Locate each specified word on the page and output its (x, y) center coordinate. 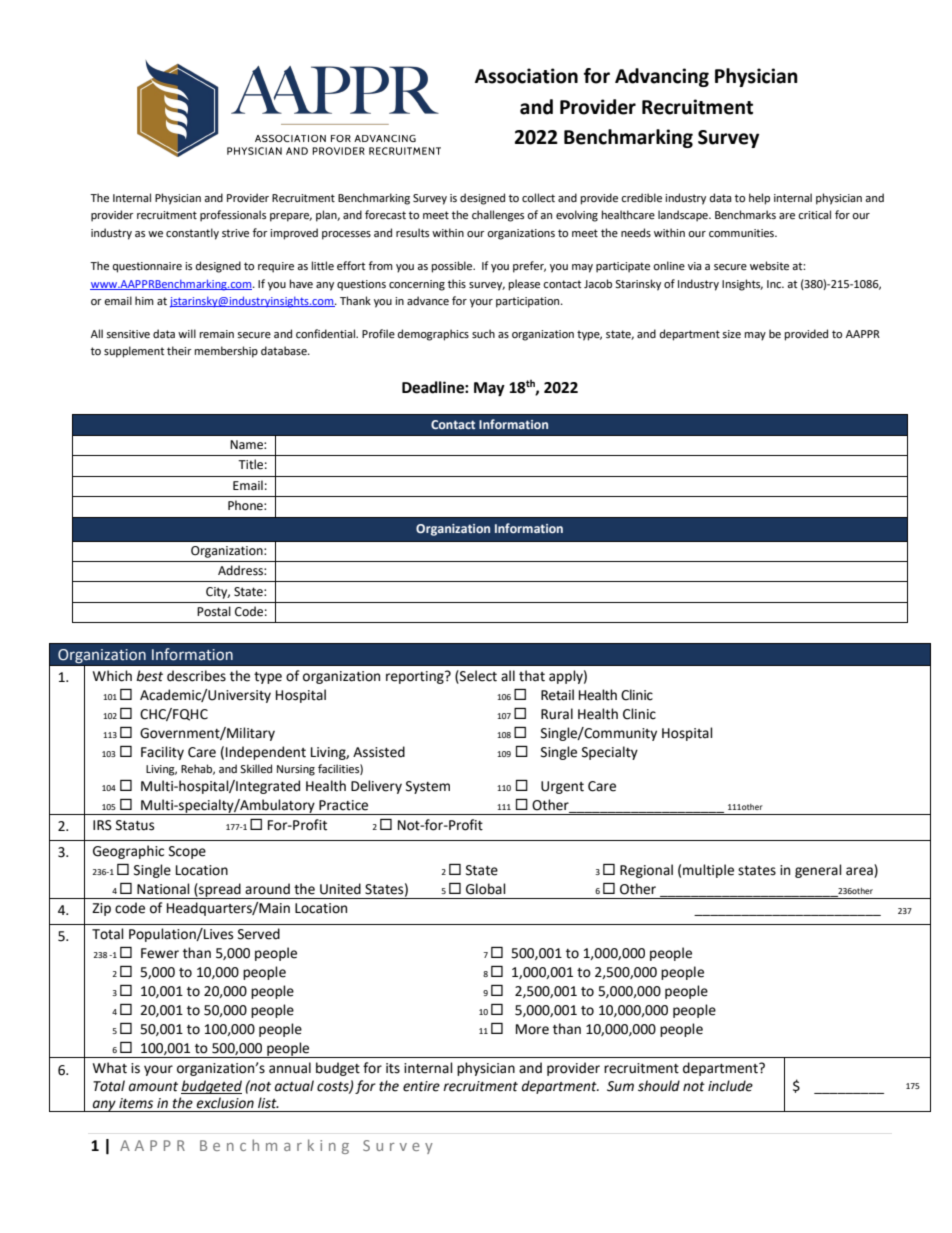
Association (526, 76)
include (730, 1086)
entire (421, 1086)
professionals (233, 216)
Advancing (662, 77)
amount (153, 1087)
